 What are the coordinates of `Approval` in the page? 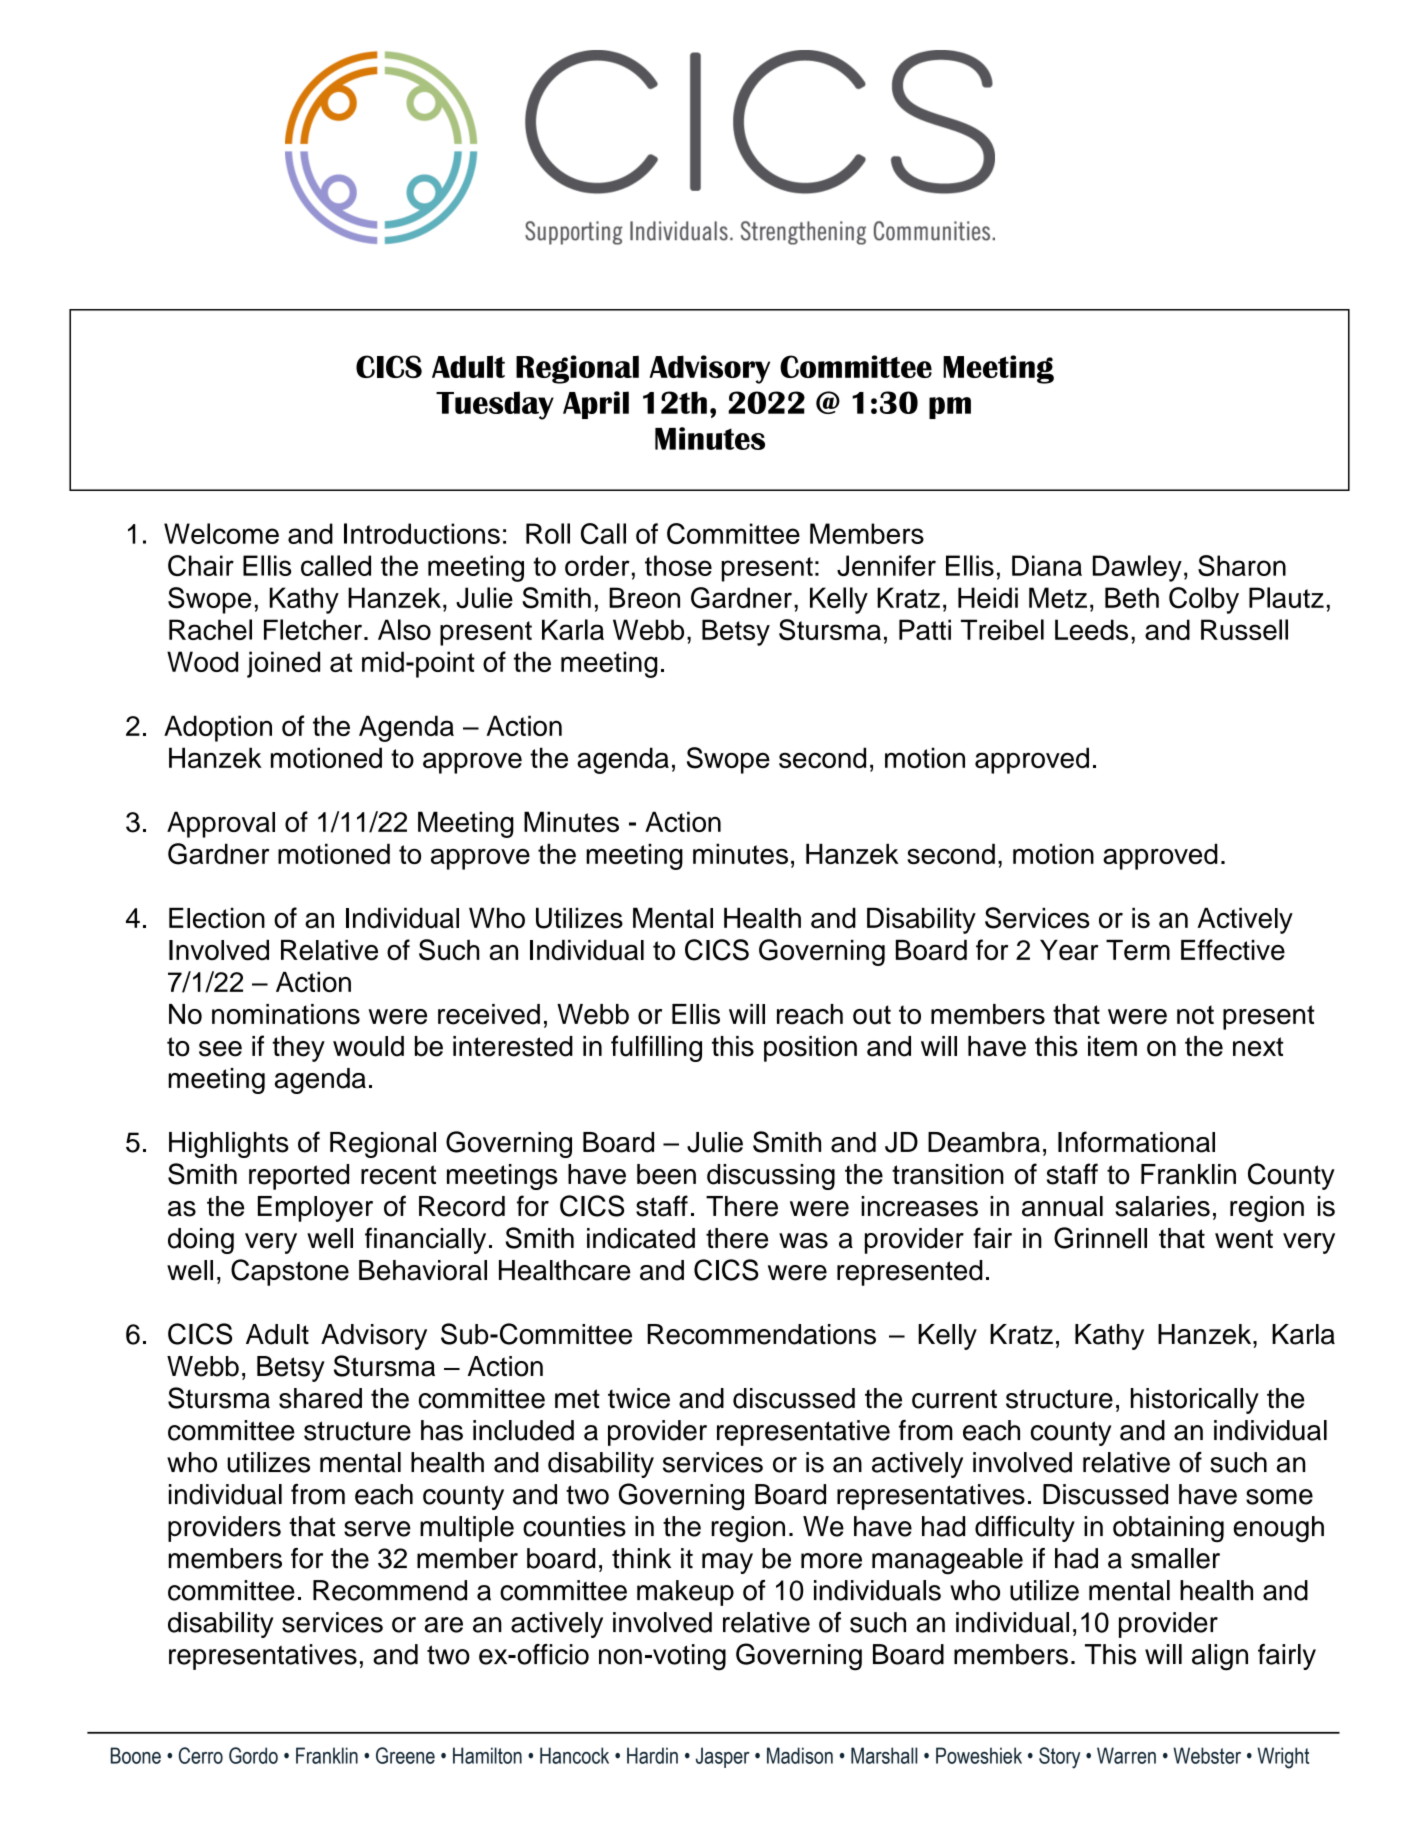 It's located at (221, 824).
